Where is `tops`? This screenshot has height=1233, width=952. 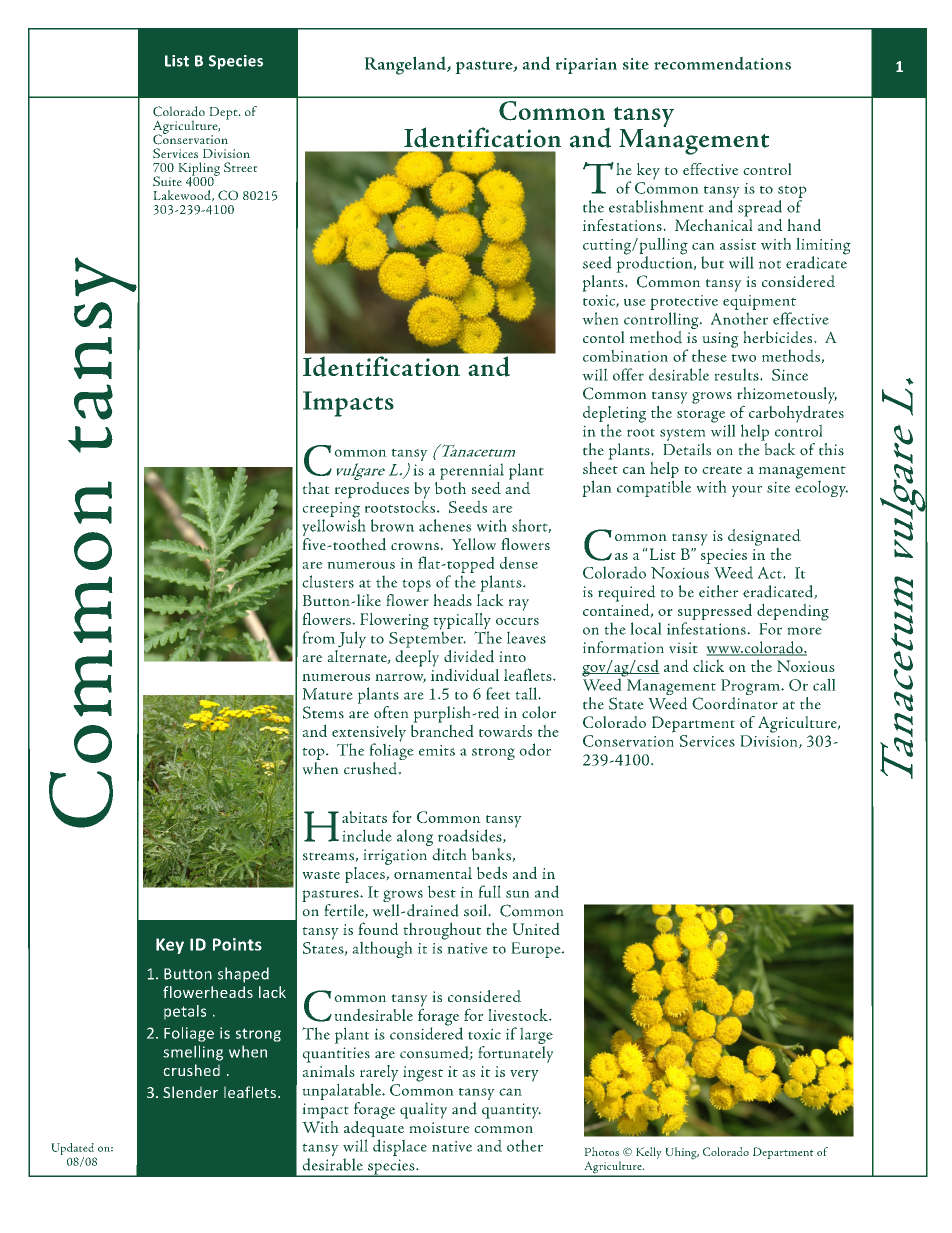 tops is located at coordinates (416, 585).
